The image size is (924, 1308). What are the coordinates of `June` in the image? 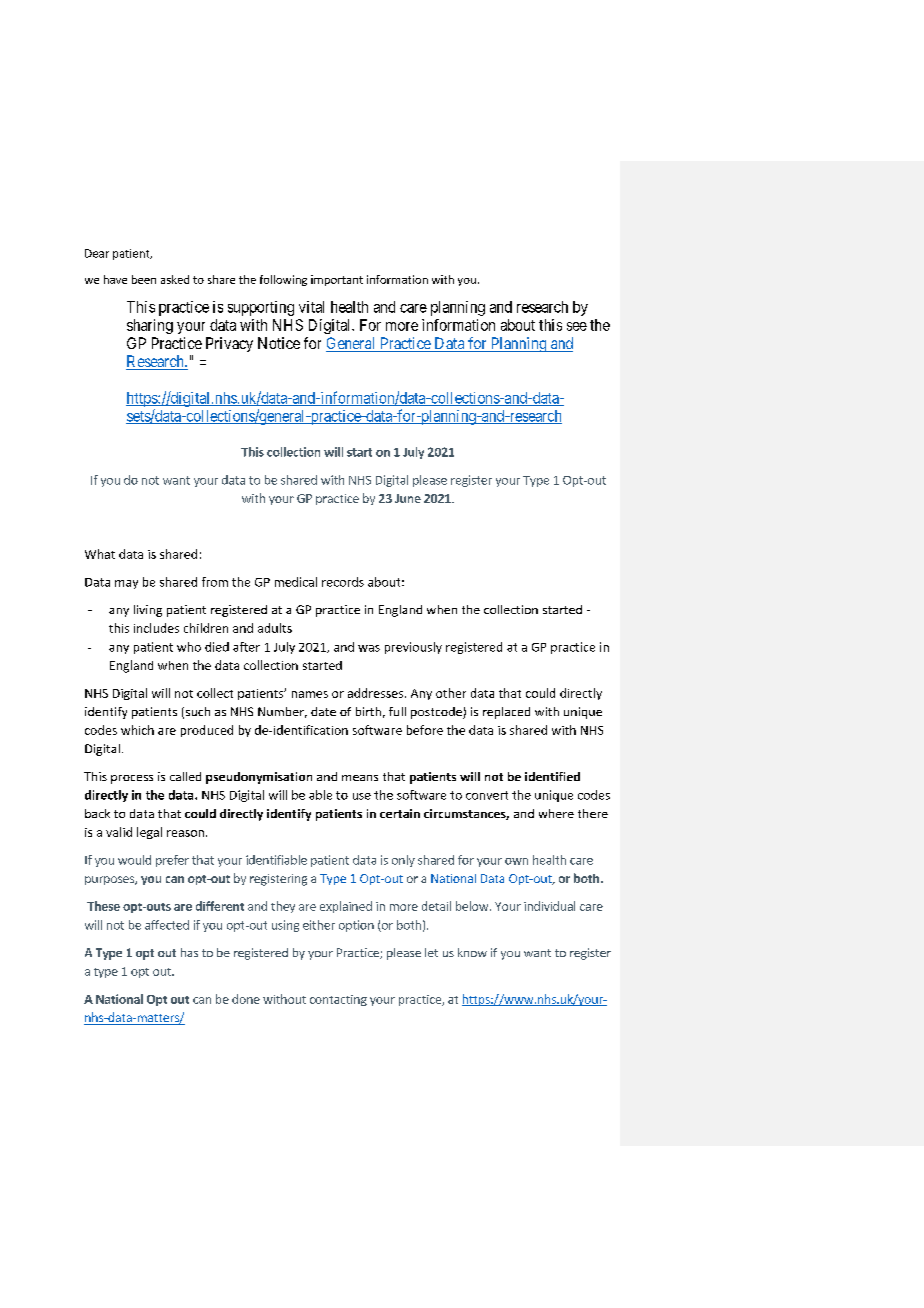 It's located at (408, 498).
